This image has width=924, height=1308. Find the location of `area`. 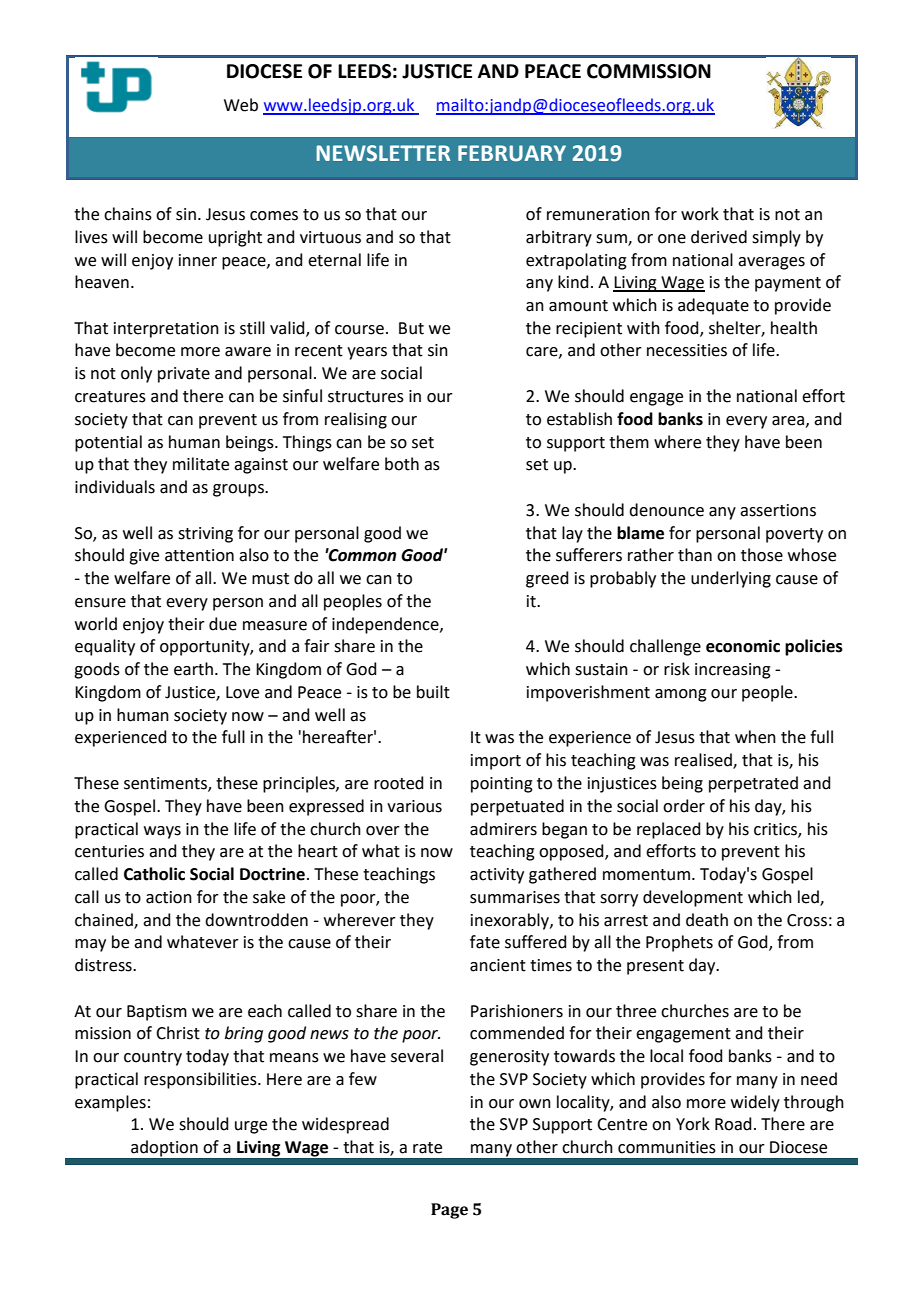

area is located at coordinates (788, 421).
